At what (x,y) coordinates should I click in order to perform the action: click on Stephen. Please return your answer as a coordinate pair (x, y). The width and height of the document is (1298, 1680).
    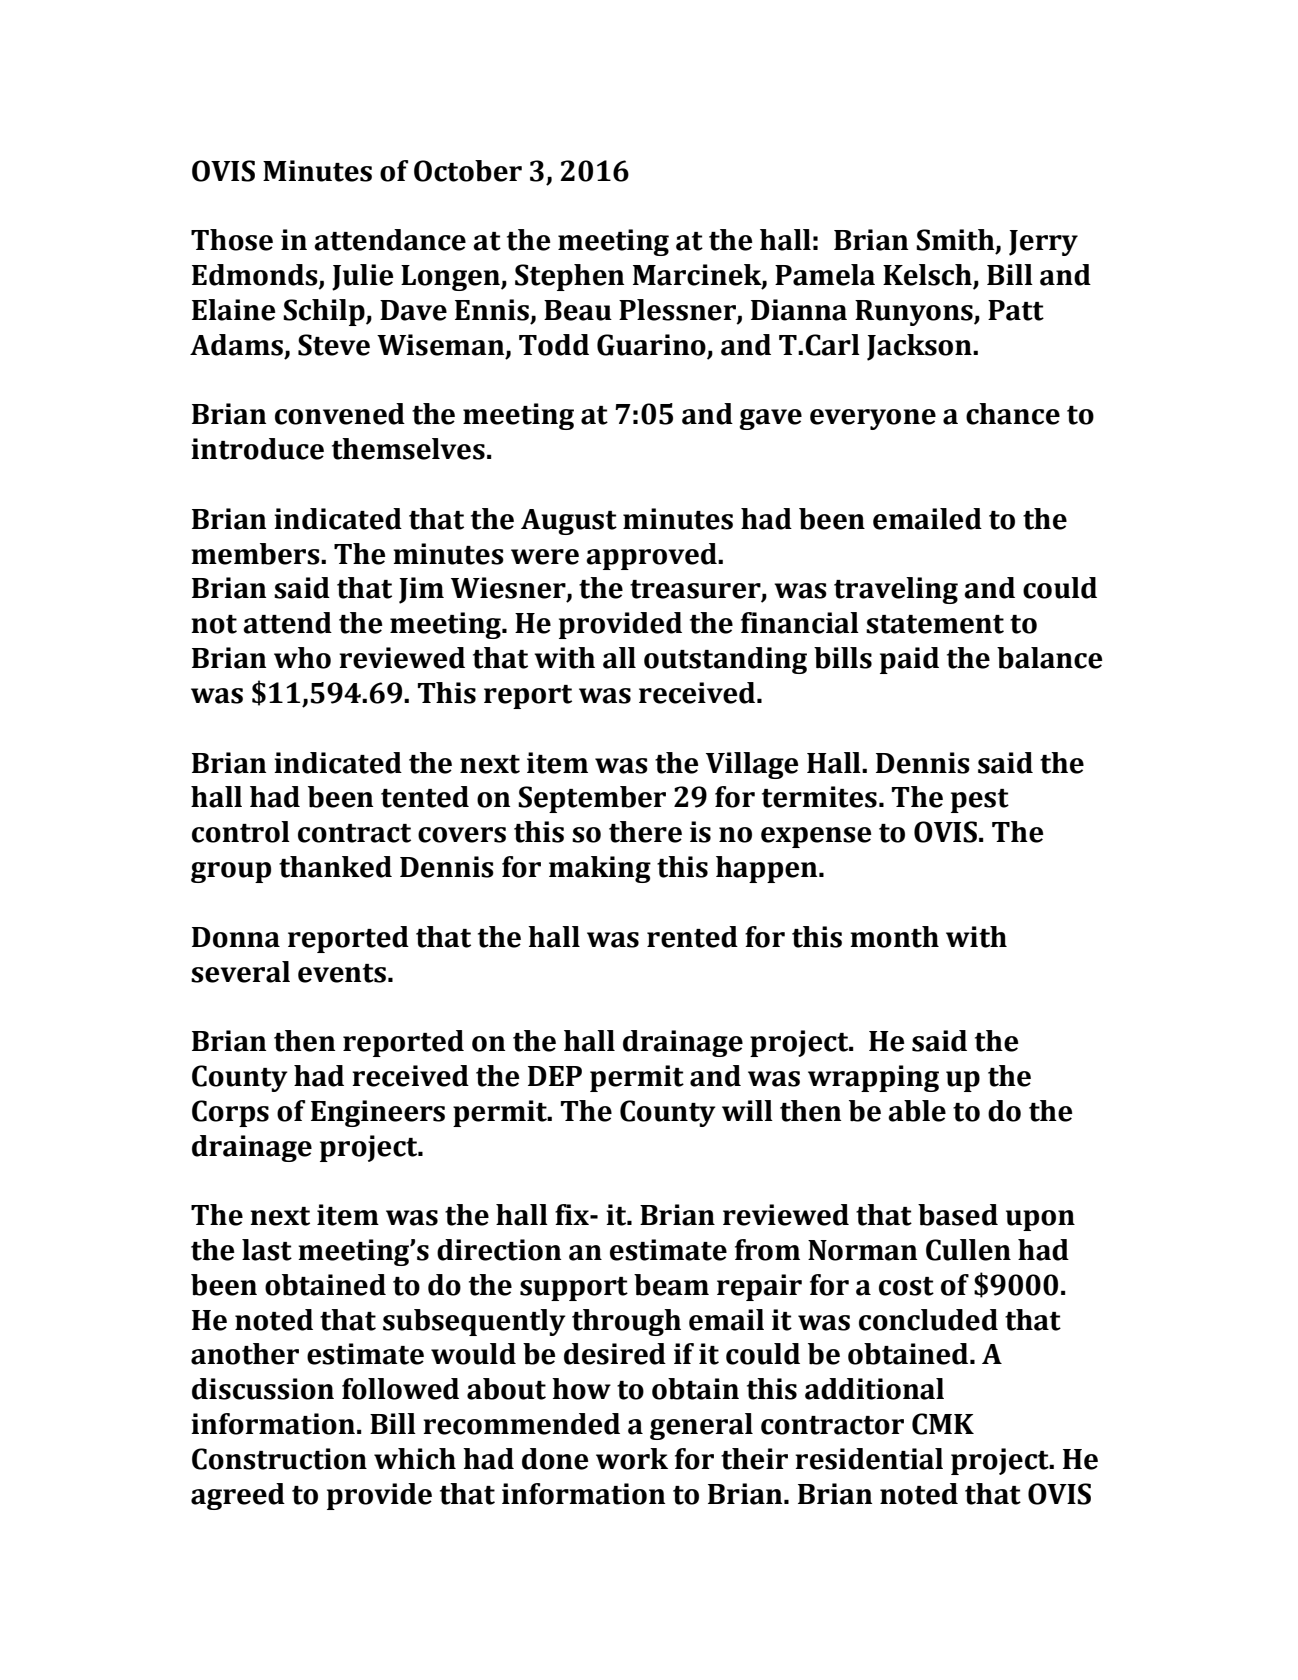
    Looking at the image, I should click on (569, 277).
